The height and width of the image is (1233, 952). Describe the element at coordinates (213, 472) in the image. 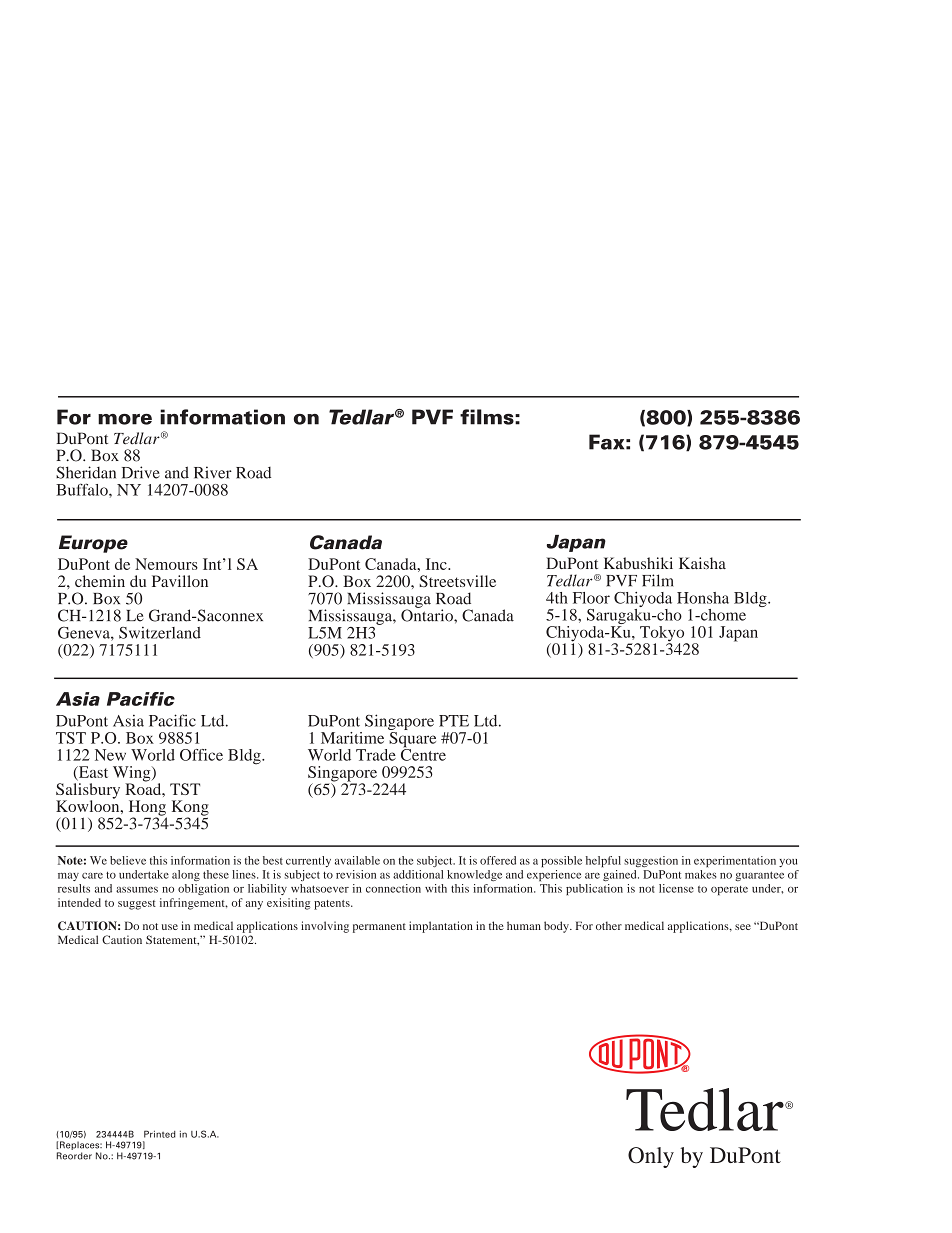

I see `River` at that location.
